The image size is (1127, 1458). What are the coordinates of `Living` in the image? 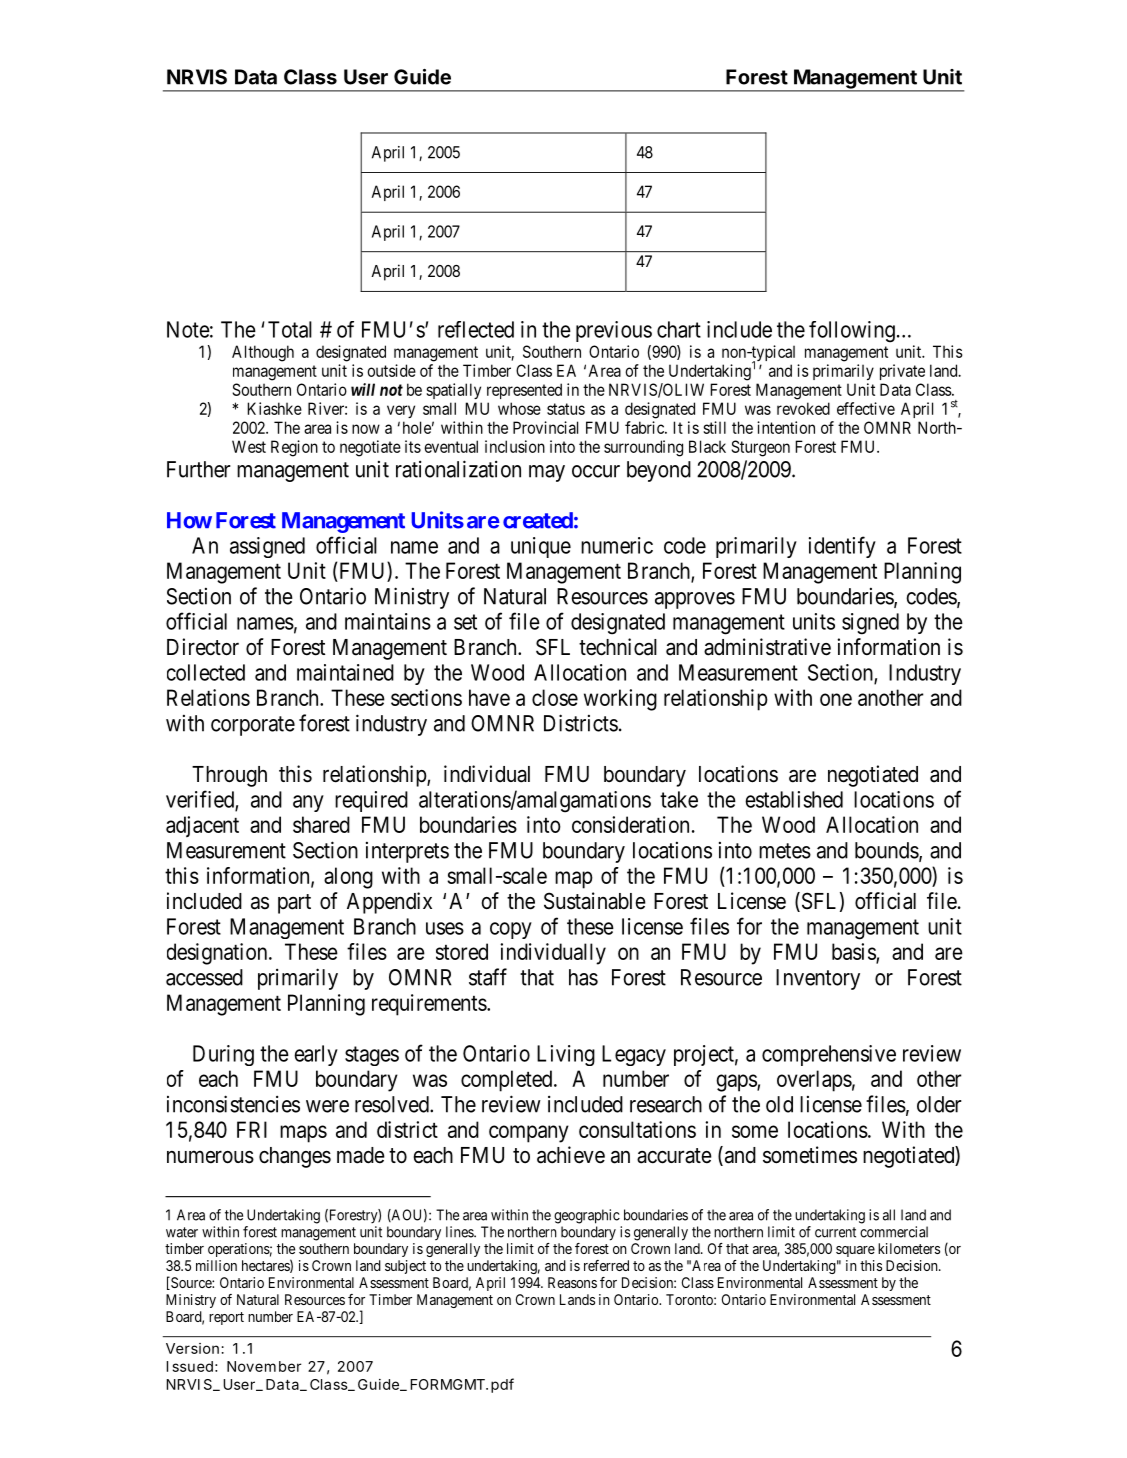 It's located at (566, 1055).
